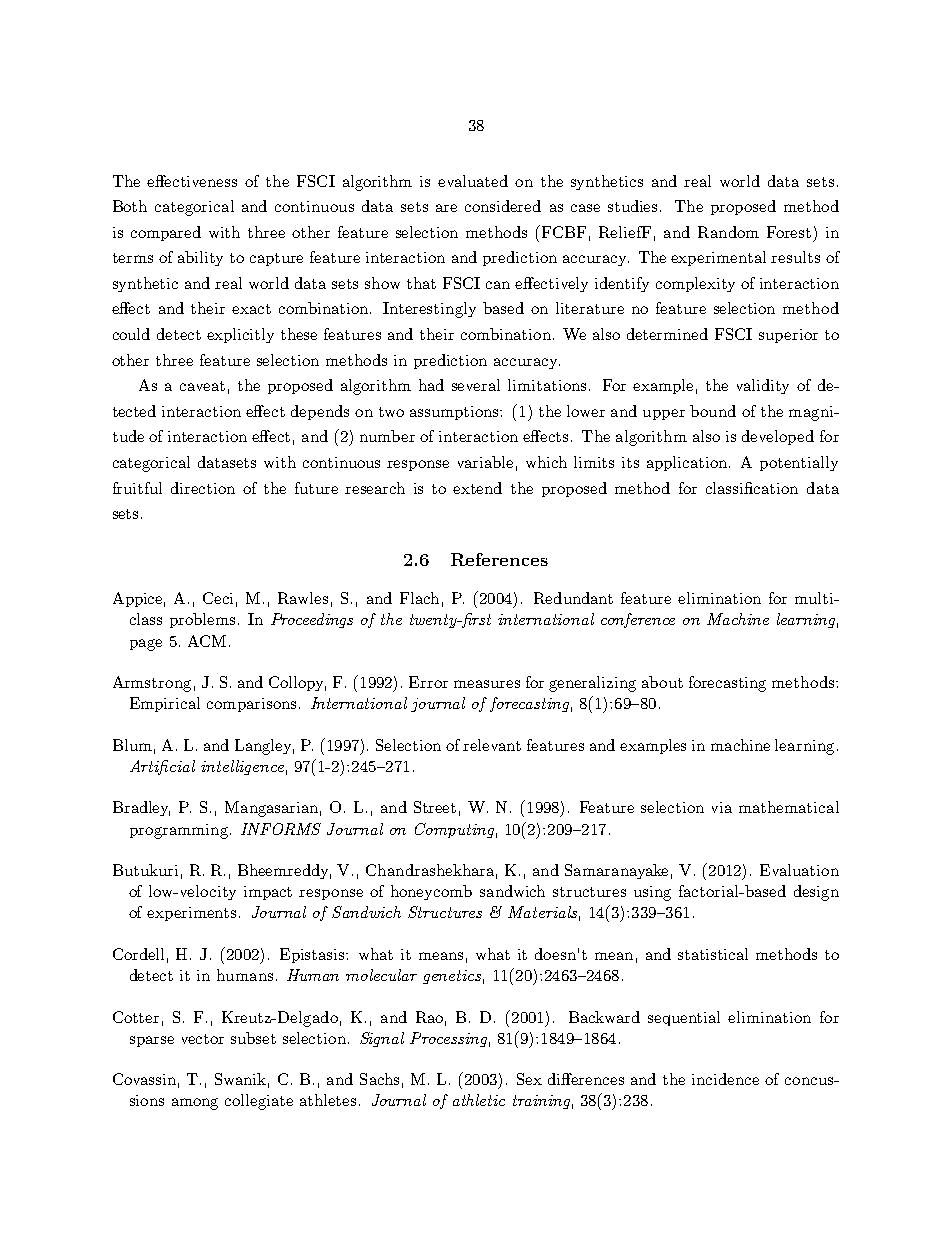 The image size is (952, 1233). What do you see at coordinates (503, 206) in the page?
I see `considered` at bounding box center [503, 206].
